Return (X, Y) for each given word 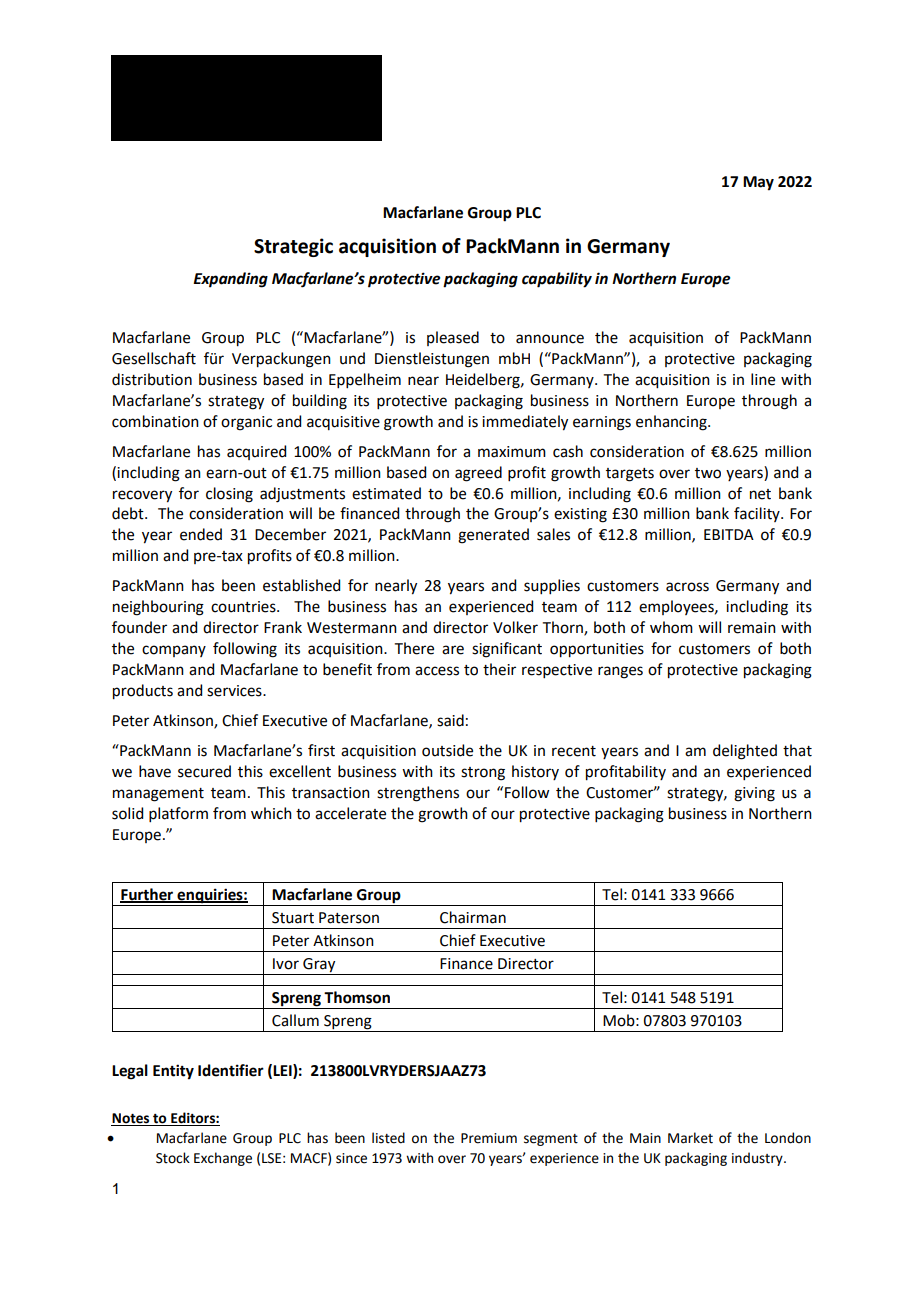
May (758, 183)
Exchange (223, 1159)
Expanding (230, 280)
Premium (489, 1138)
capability (557, 280)
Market (690, 1138)
